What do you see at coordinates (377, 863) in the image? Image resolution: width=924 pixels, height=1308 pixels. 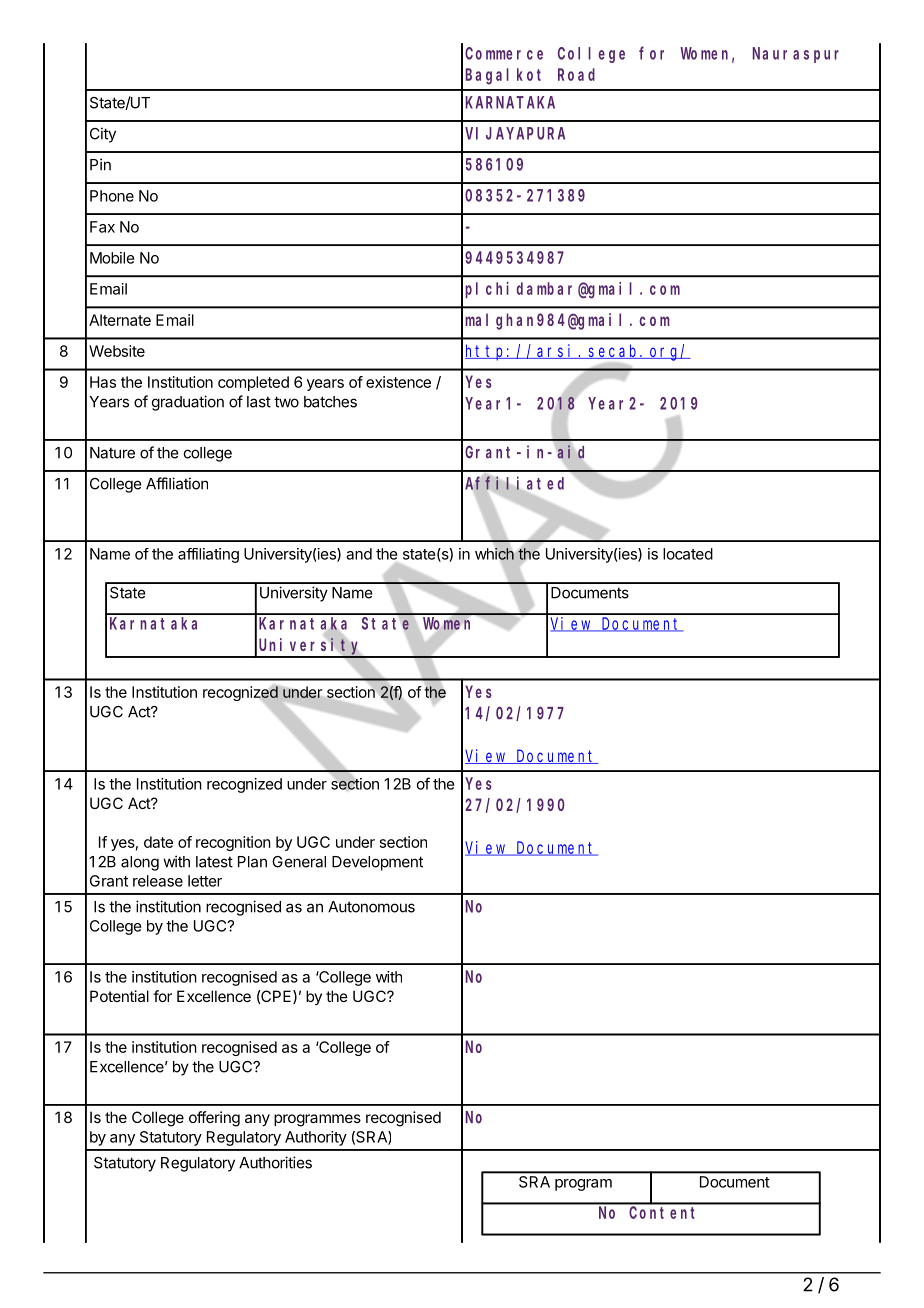 I see `Development` at bounding box center [377, 863].
